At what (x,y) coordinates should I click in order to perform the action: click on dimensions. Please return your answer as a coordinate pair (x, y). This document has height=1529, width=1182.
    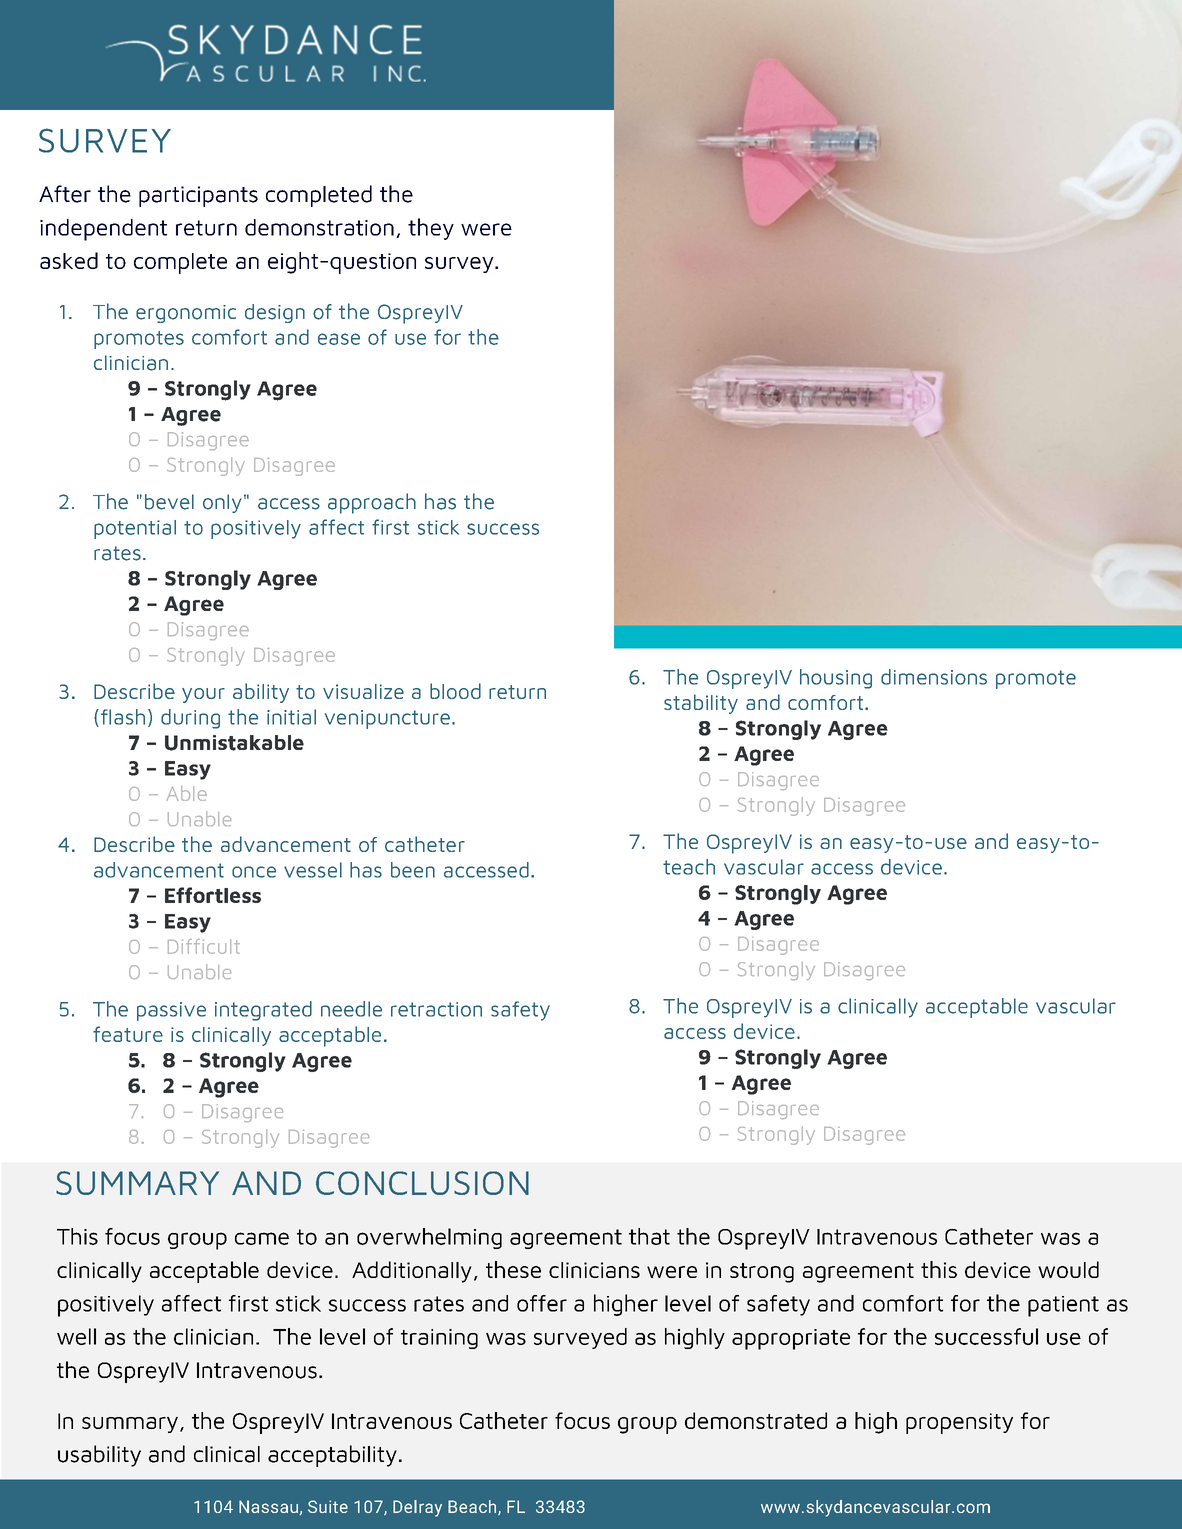
    Looking at the image, I should click on (934, 677).
